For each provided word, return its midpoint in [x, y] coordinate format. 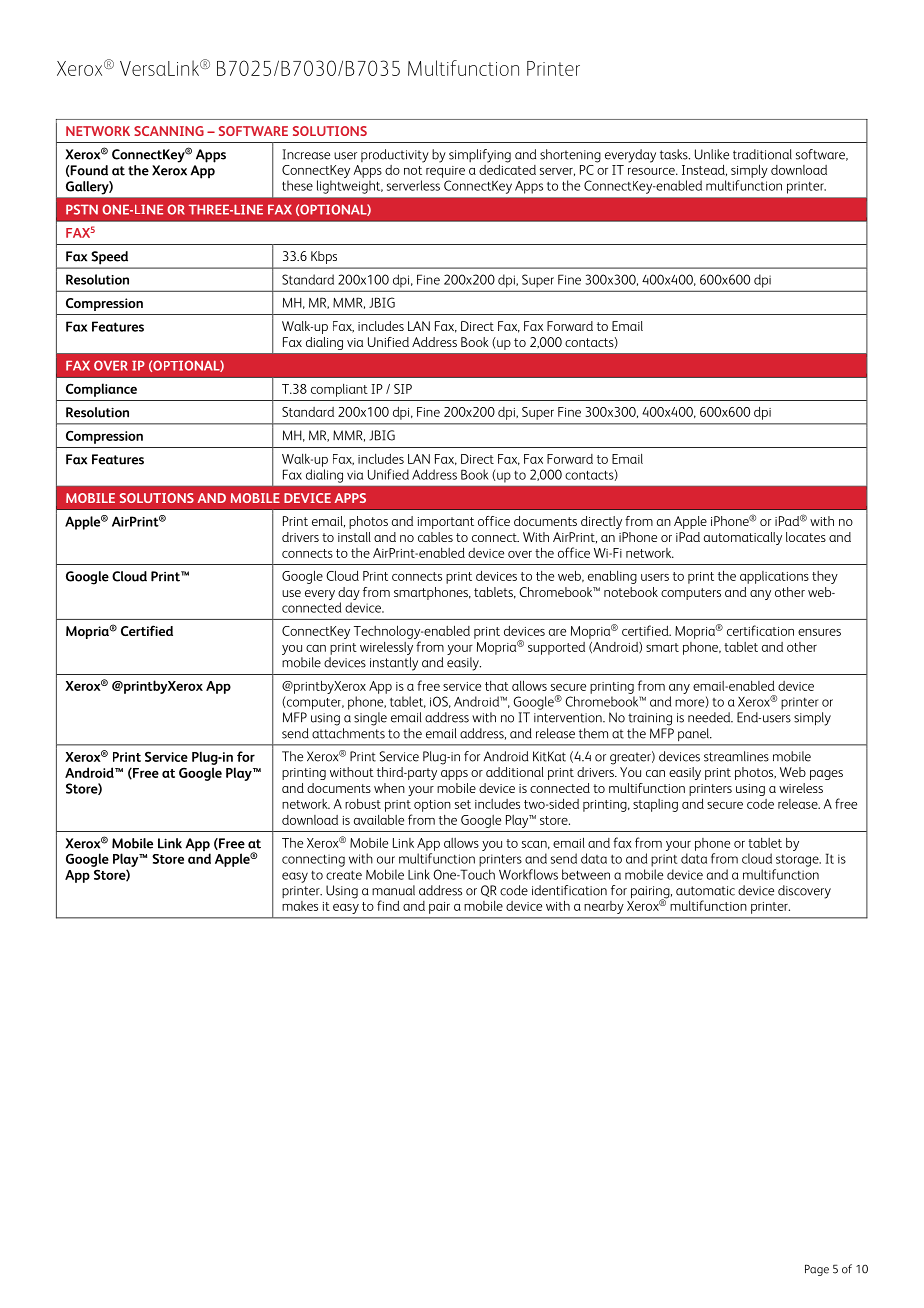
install [354, 537]
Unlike [712, 154]
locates [806, 537]
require [445, 172]
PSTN [82, 209]
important [446, 523]
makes [300, 906]
